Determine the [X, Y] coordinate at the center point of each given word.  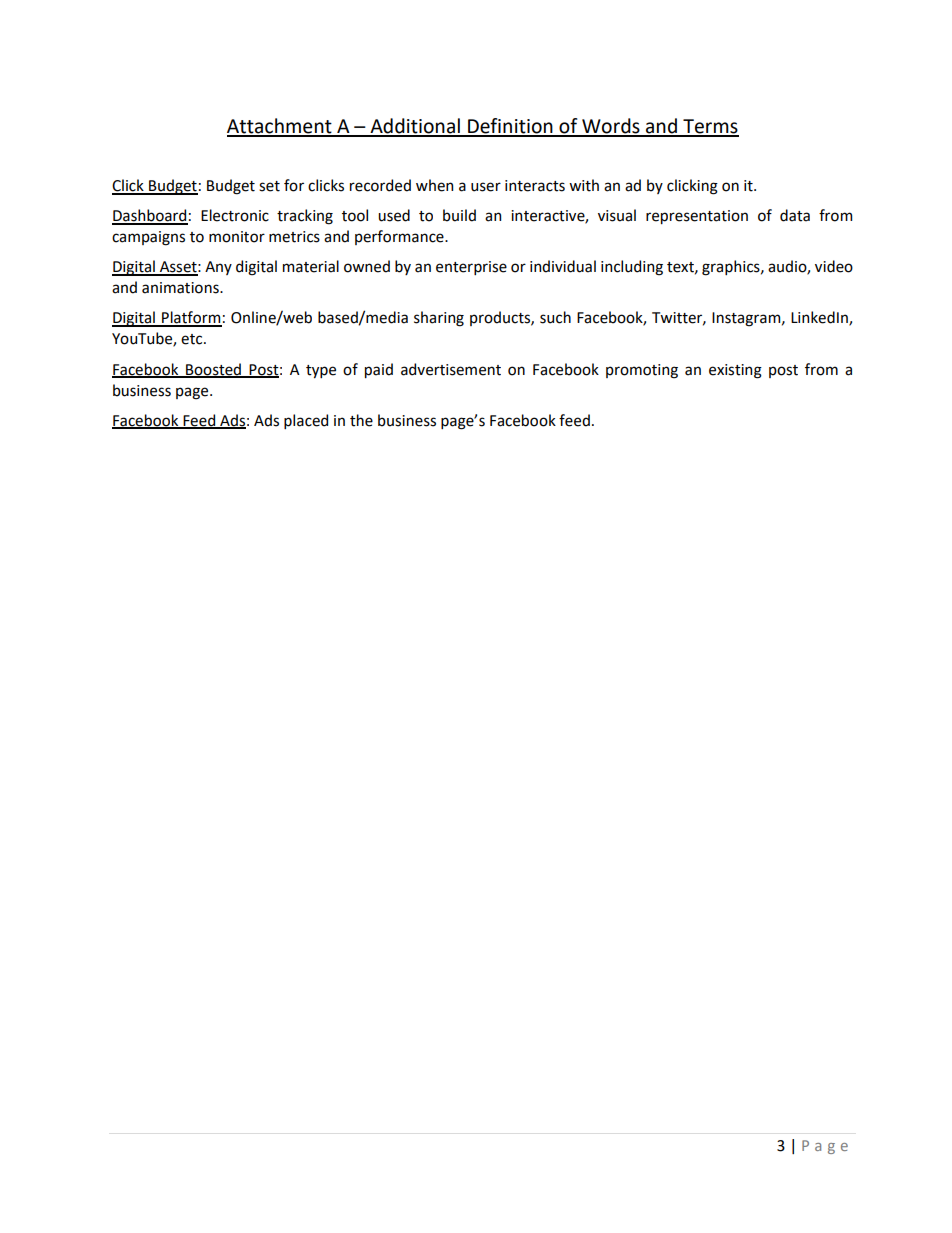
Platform [191, 318]
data [795, 215]
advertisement [451, 369]
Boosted [213, 370]
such [555, 317]
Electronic [235, 215]
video [834, 266]
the [361, 420]
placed [306, 421]
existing [735, 371]
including [632, 268]
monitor [237, 237]
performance [400, 237]
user [486, 187]
